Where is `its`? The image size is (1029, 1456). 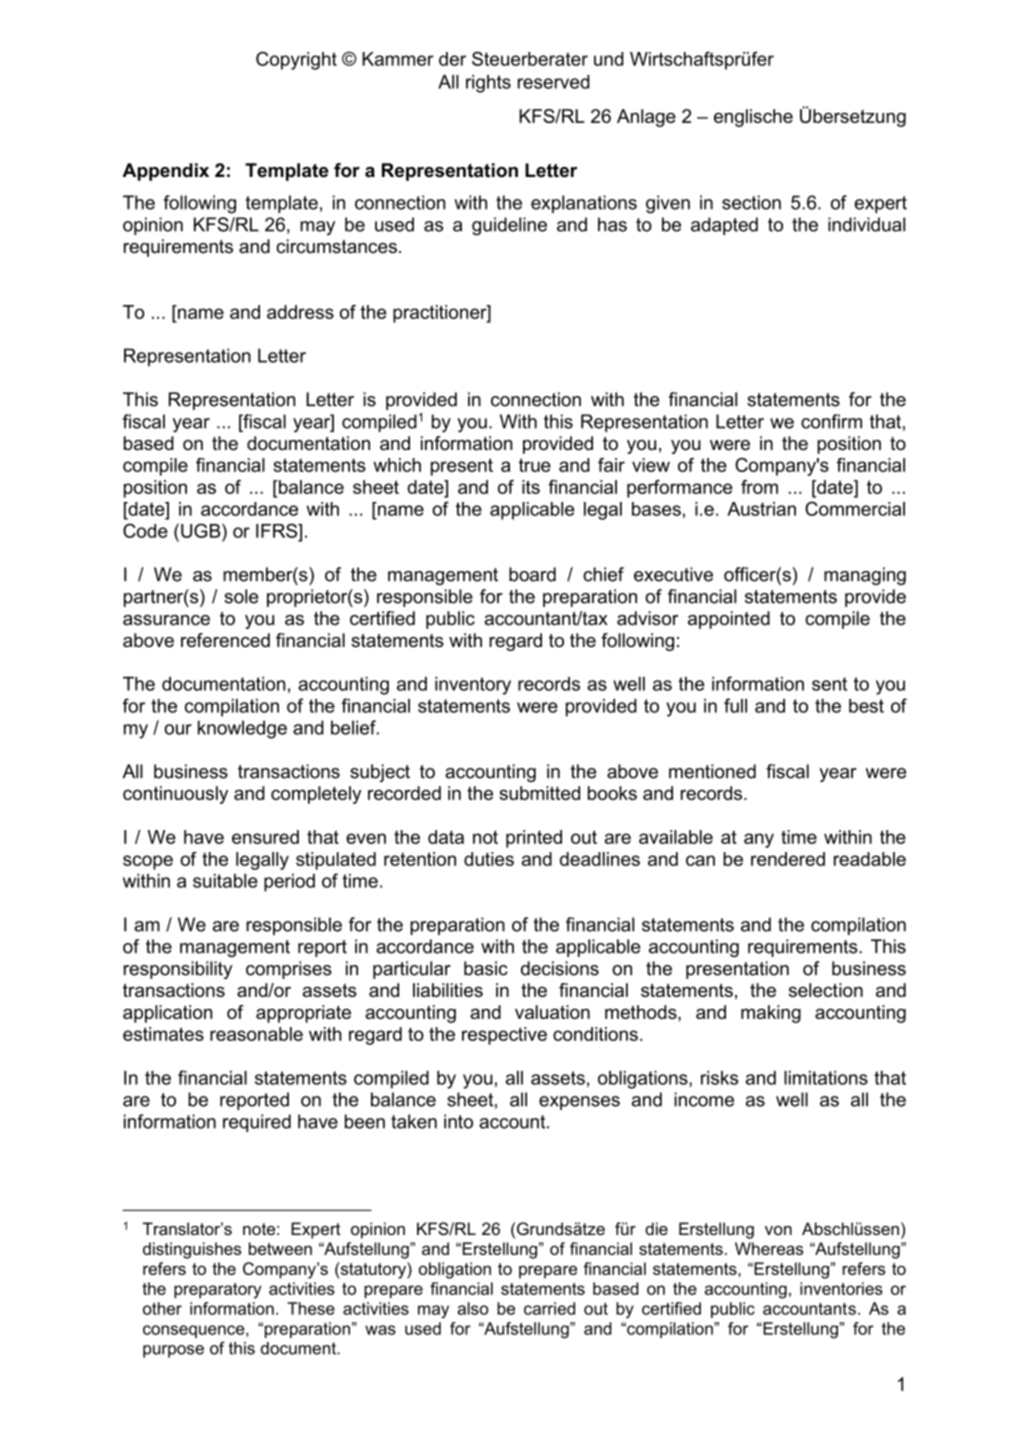 its is located at coordinates (531, 487).
